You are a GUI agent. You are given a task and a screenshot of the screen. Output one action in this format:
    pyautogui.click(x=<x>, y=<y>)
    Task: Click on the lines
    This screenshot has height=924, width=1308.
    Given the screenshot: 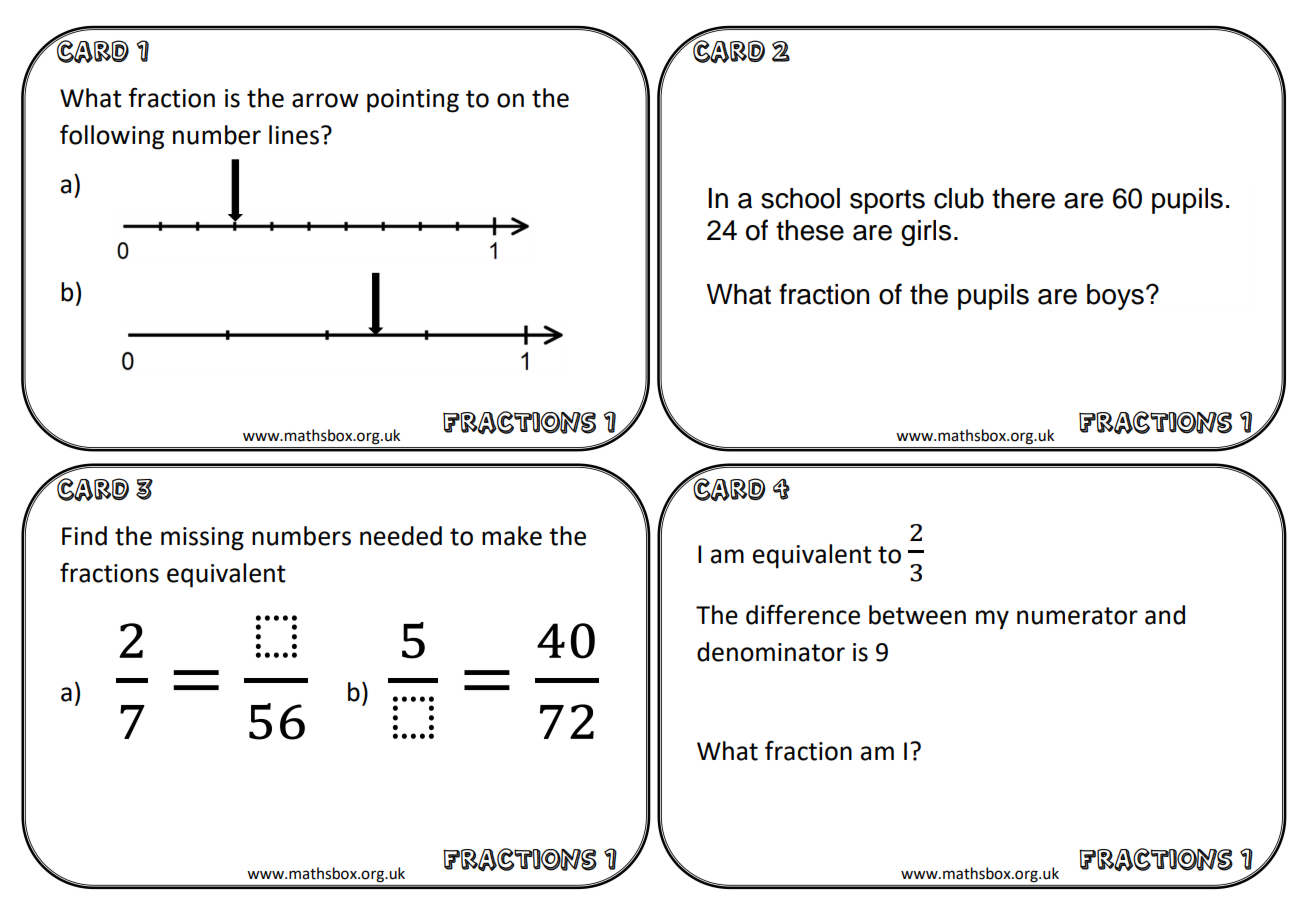 What is the action you would take?
    pyautogui.click(x=294, y=135)
